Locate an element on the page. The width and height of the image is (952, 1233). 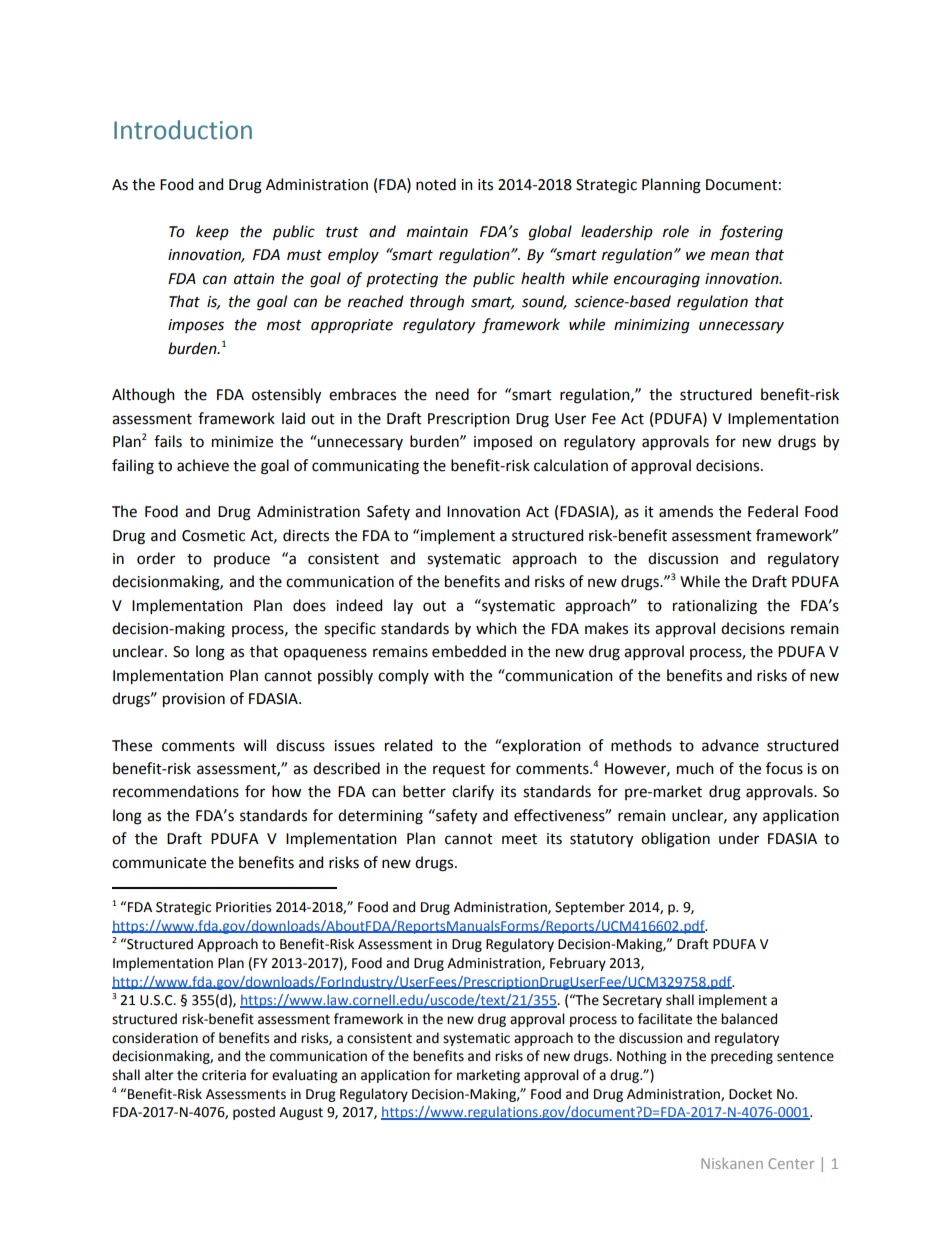
Priorities is located at coordinates (243, 907).
